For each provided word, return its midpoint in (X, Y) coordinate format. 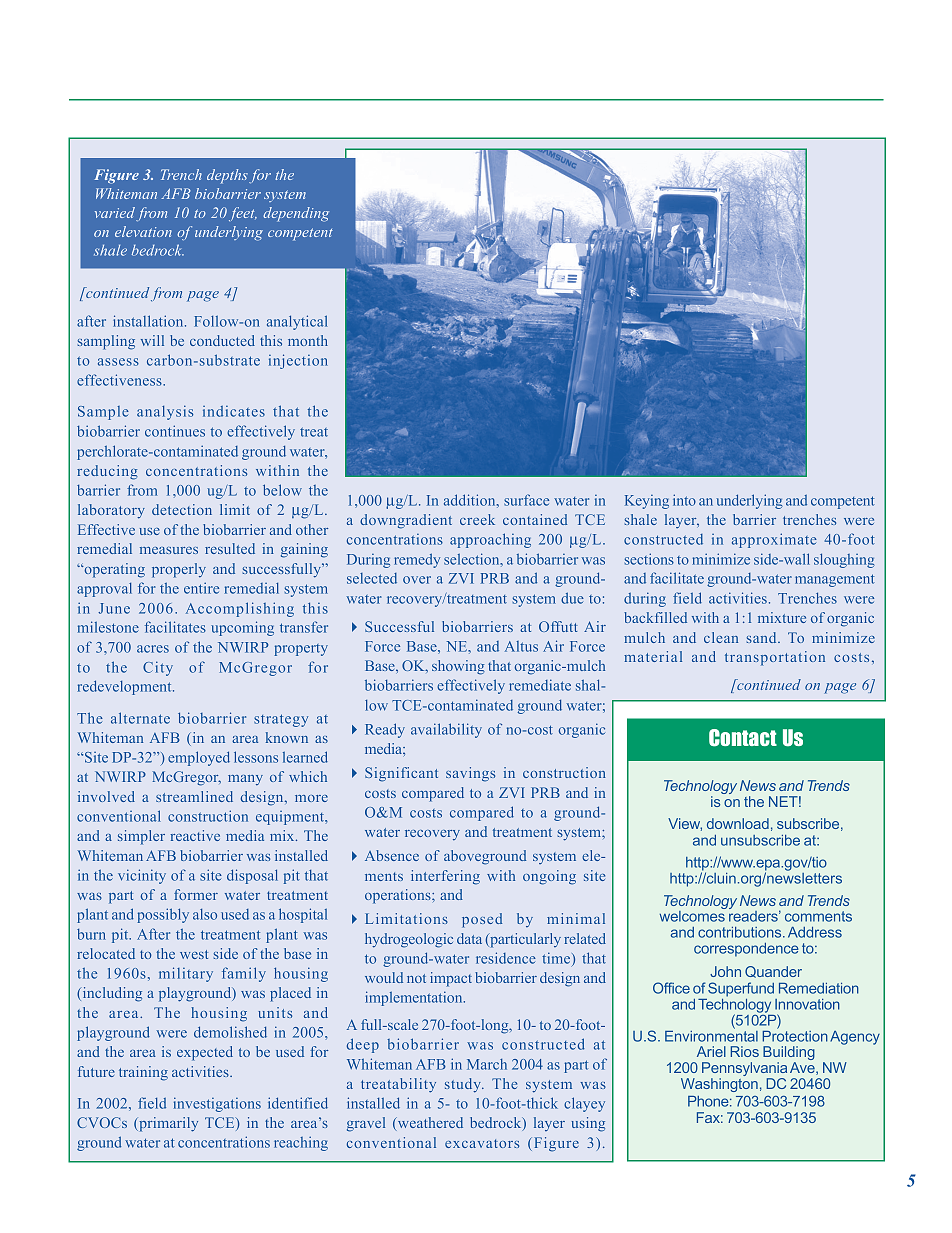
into (684, 500)
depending (296, 214)
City (158, 668)
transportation (775, 658)
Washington (719, 1085)
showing (458, 667)
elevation (143, 231)
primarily (167, 1124)
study (464, 1085)
